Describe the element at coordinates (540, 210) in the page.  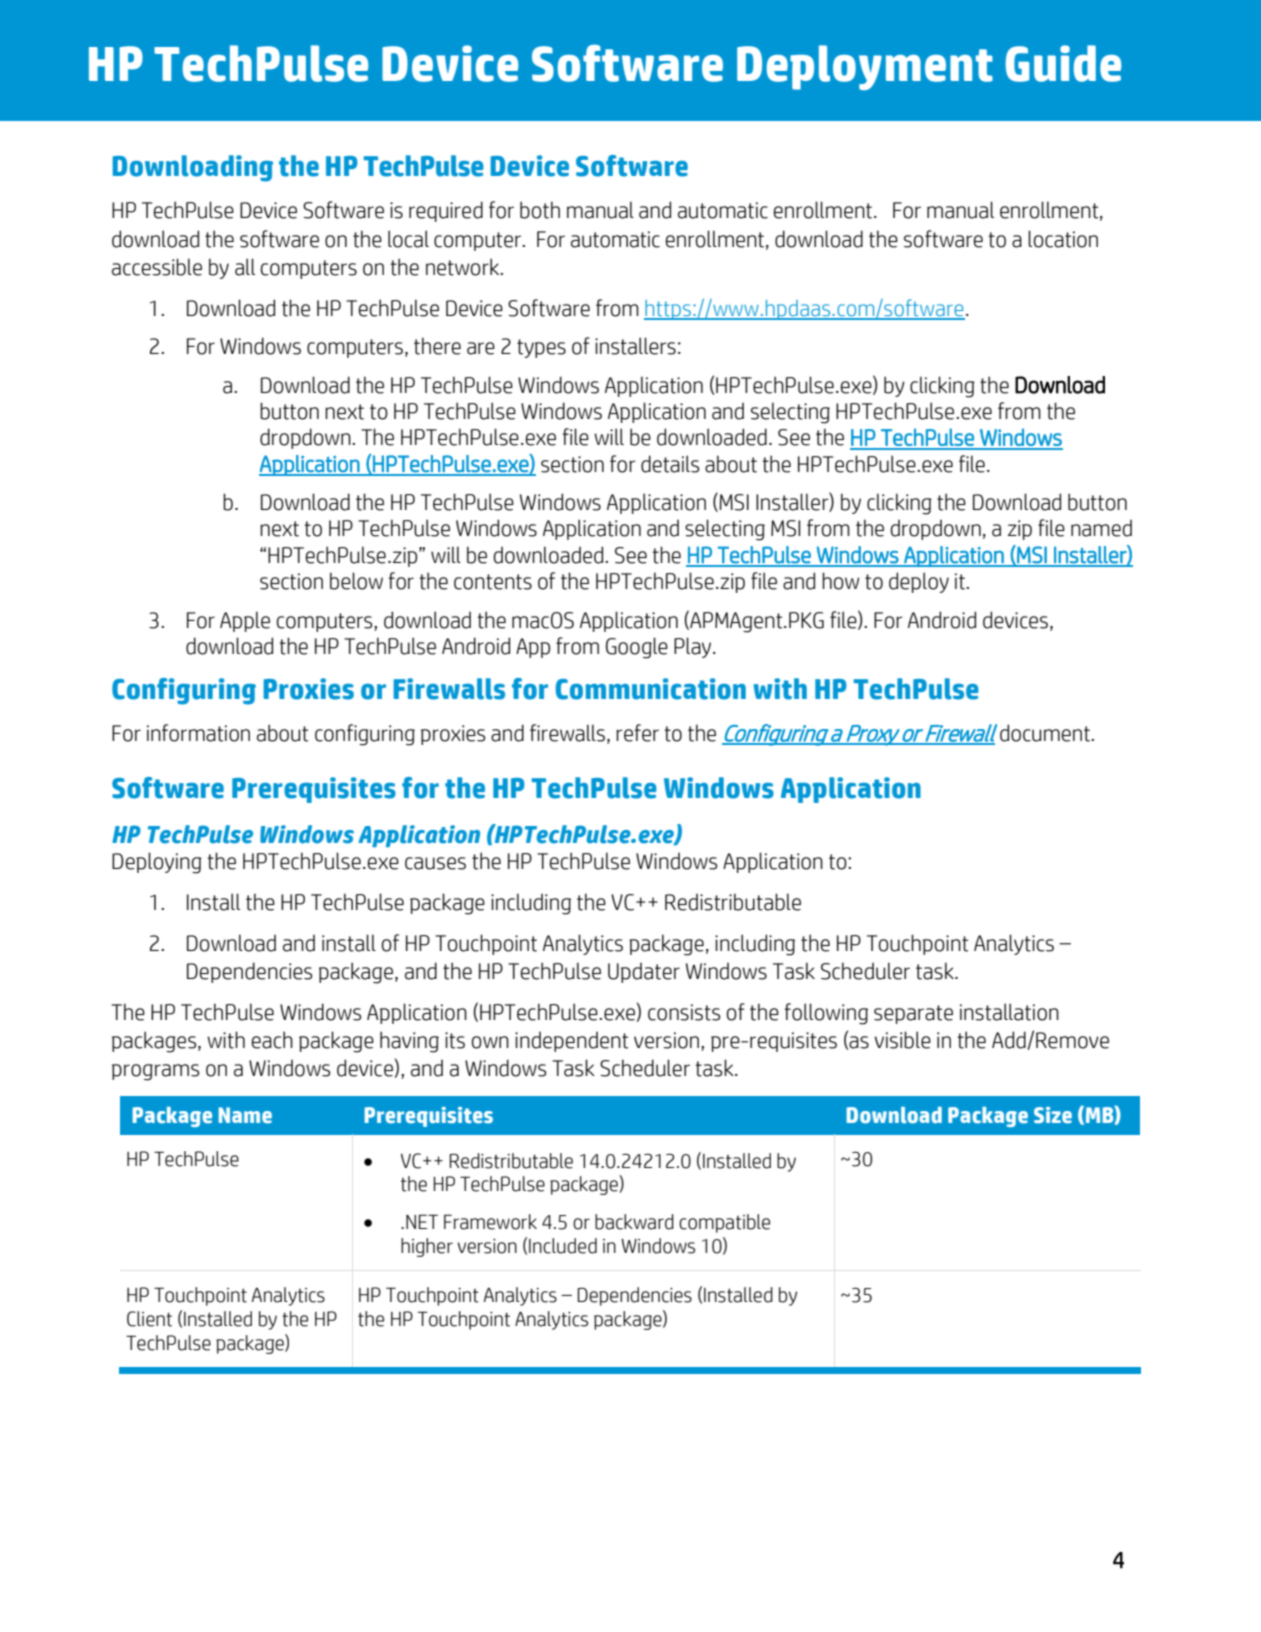
I see `both` at that location.
